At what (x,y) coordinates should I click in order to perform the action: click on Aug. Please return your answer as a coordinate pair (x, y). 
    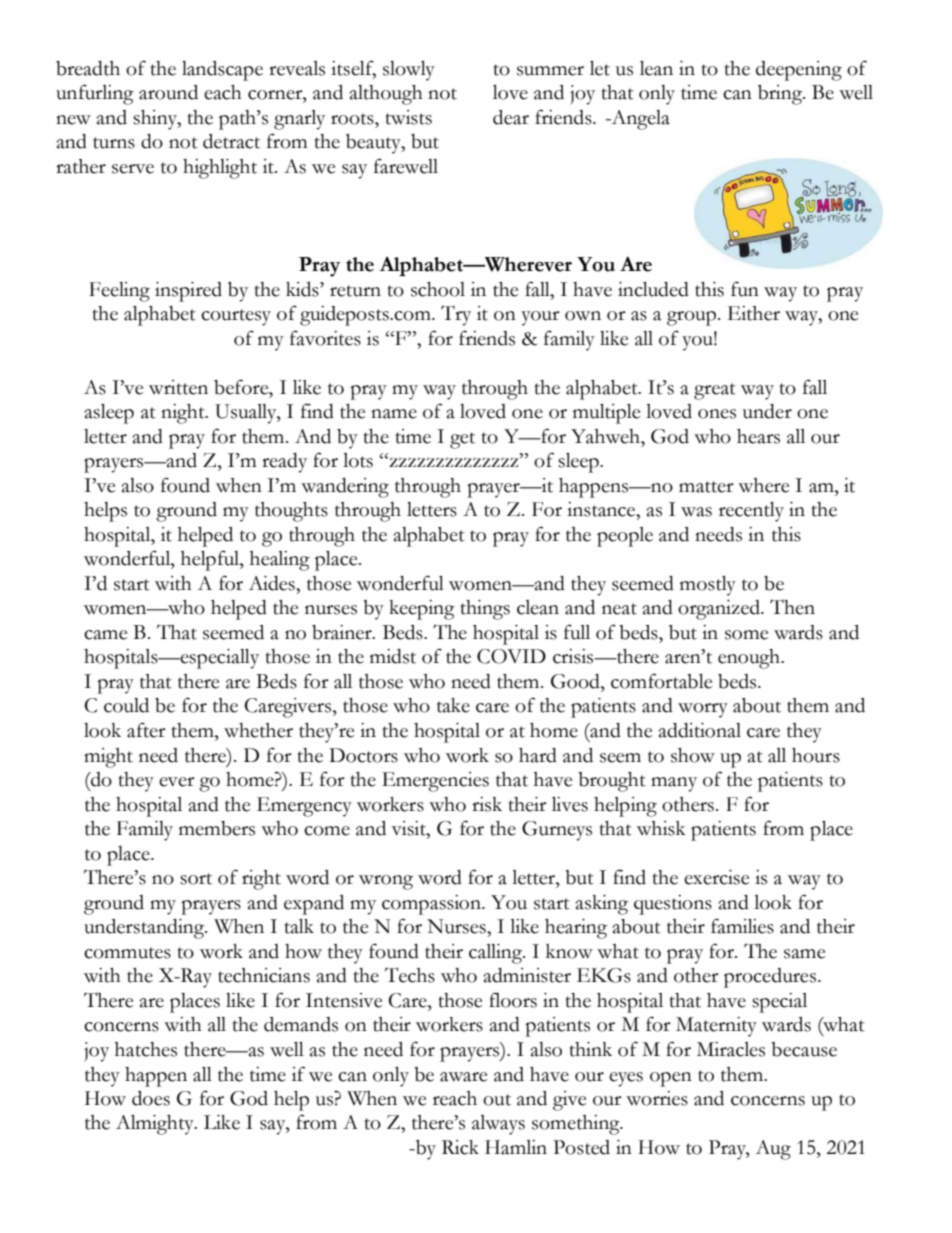
    Looking at the image, I should click on (773, 1150).
